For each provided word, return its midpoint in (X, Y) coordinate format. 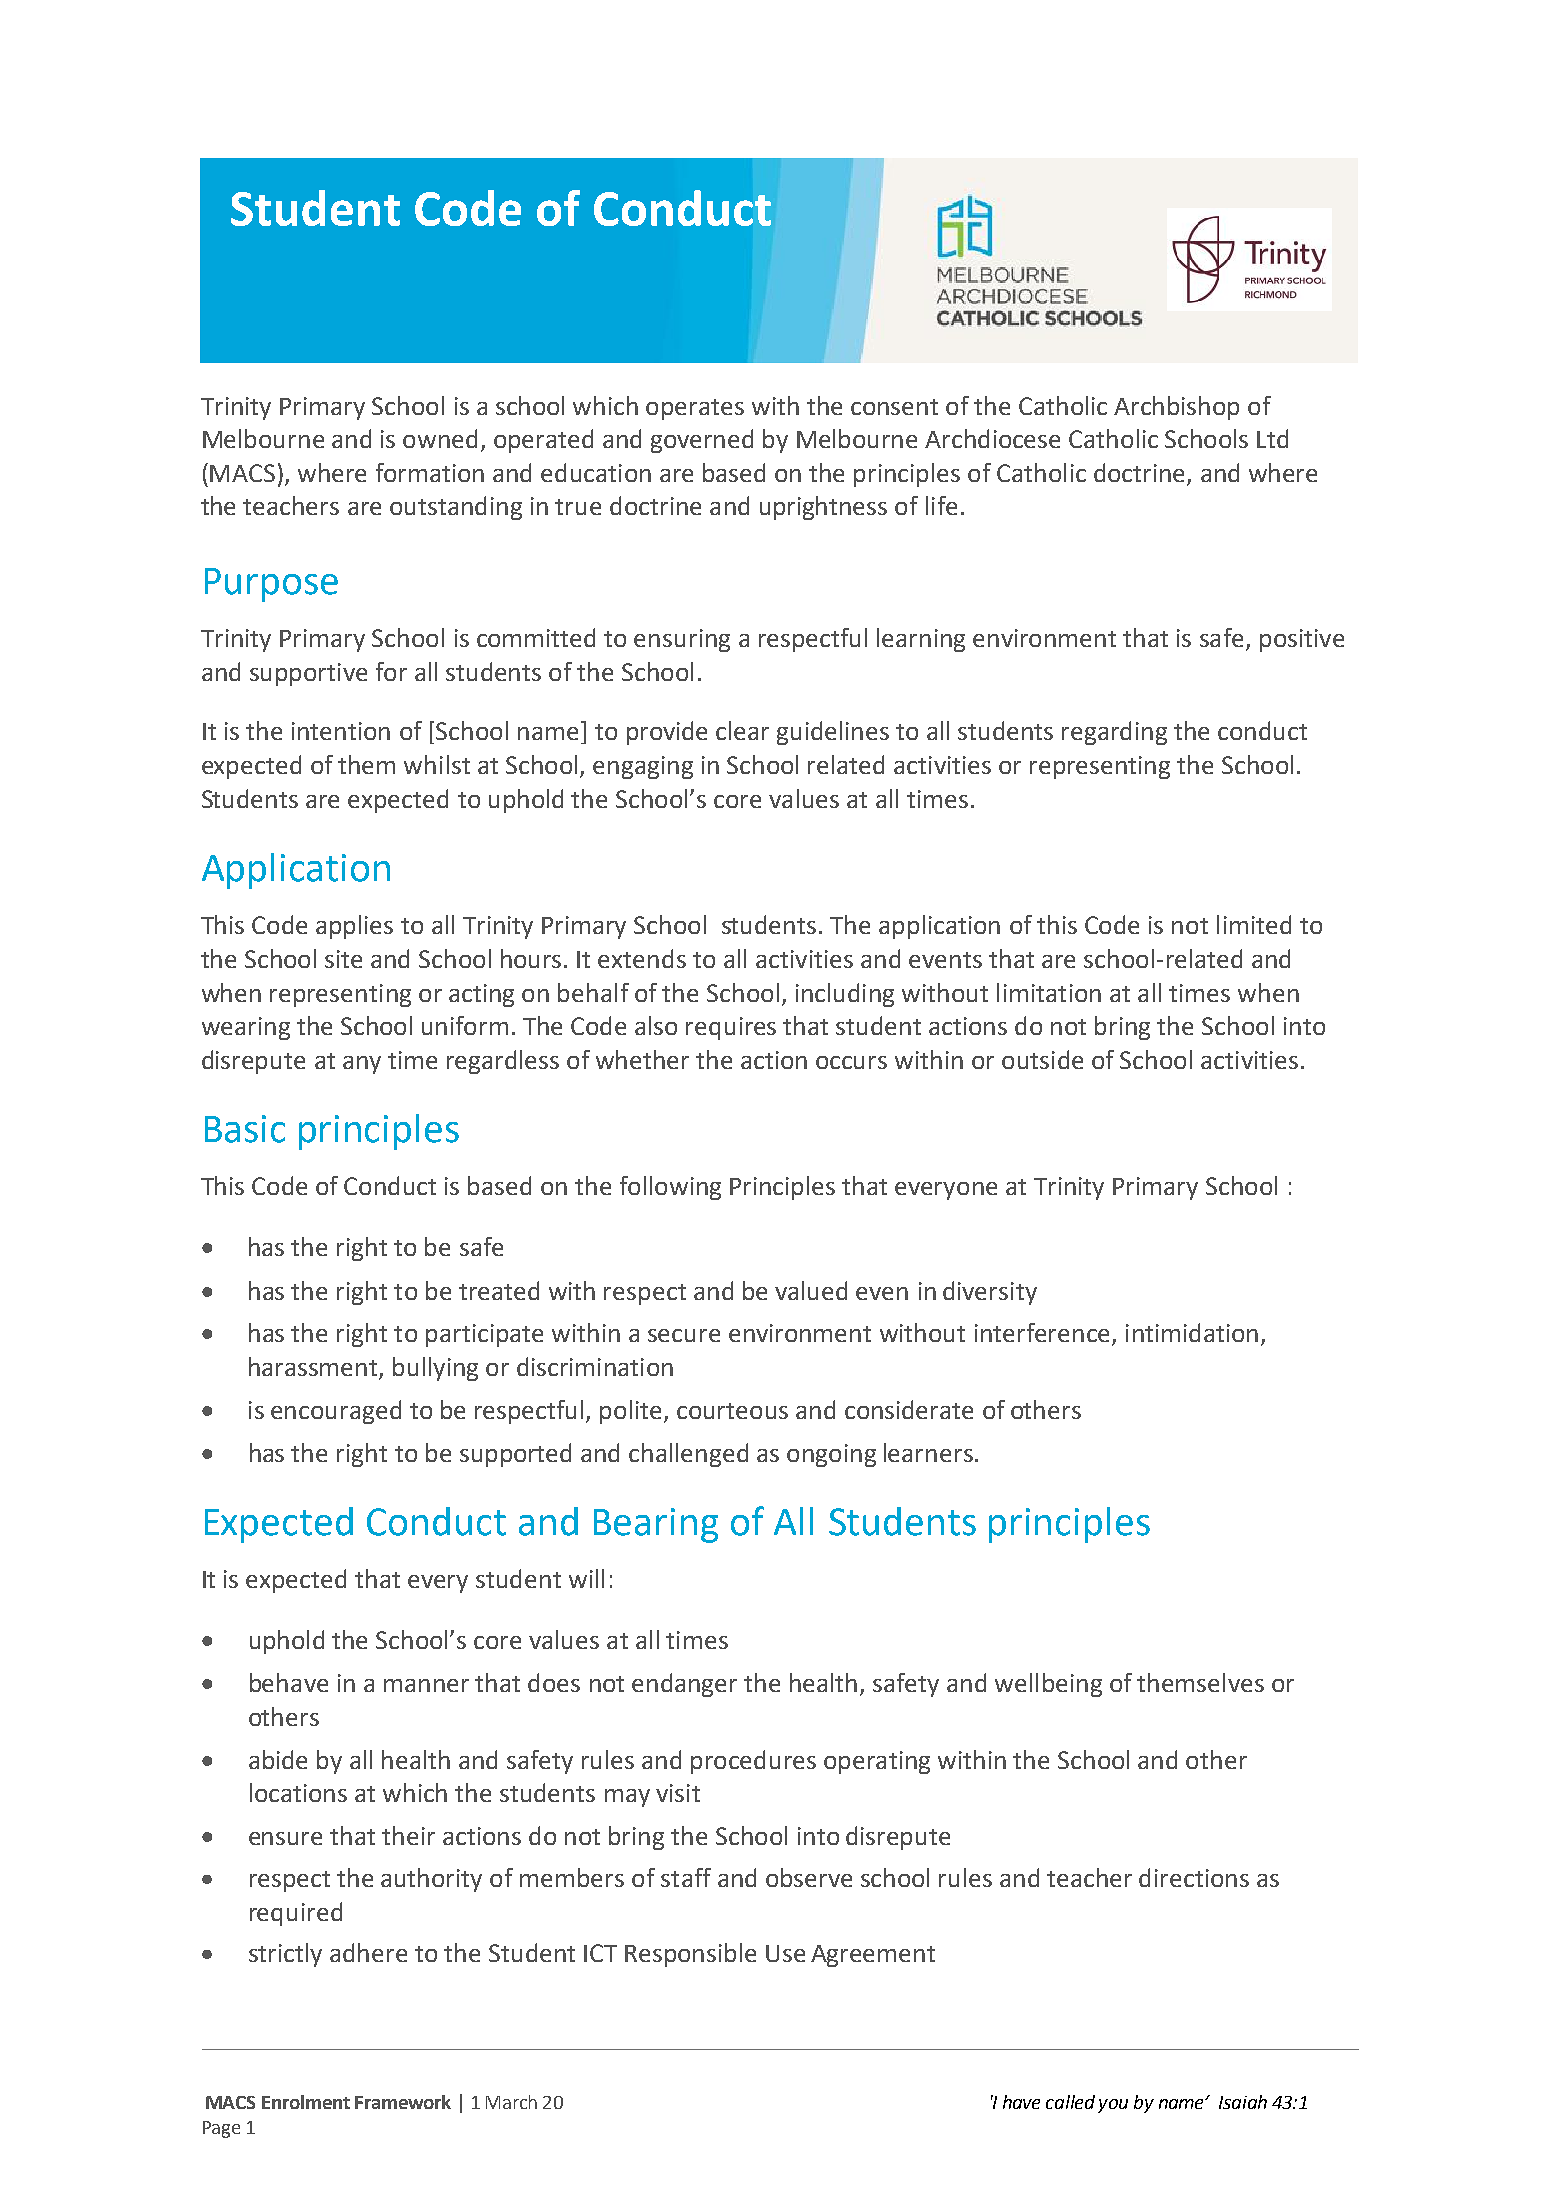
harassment (314, 1368)
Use (785, 1953)
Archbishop (1176, 408)
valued (811, 1290)
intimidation (1192, 1332)
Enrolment (306, 2102)
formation (430, 472)
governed (702, 441)
